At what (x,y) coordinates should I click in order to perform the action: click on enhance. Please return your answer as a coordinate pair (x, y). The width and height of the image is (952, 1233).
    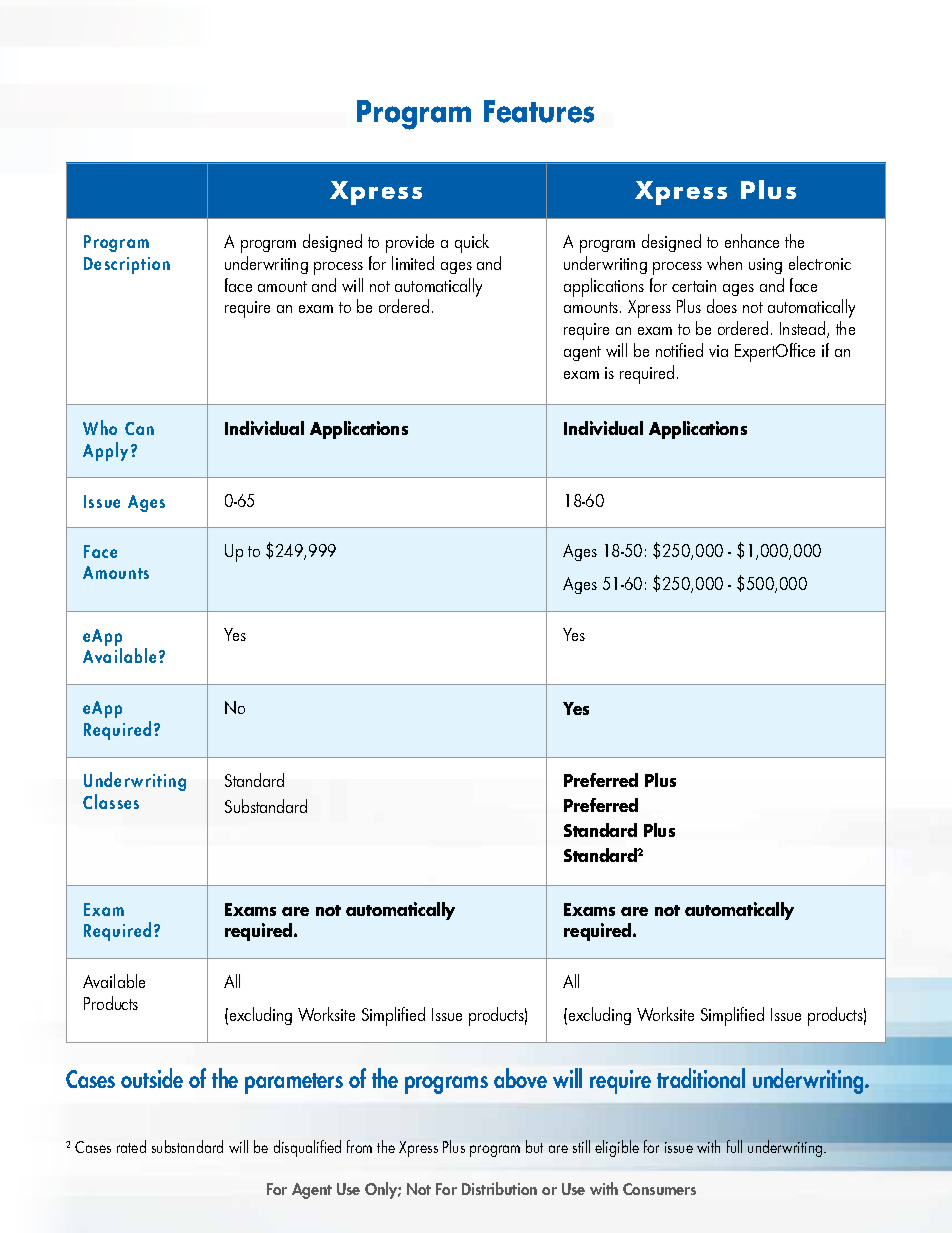
    Looking at the image, I should click on (752, 241).
